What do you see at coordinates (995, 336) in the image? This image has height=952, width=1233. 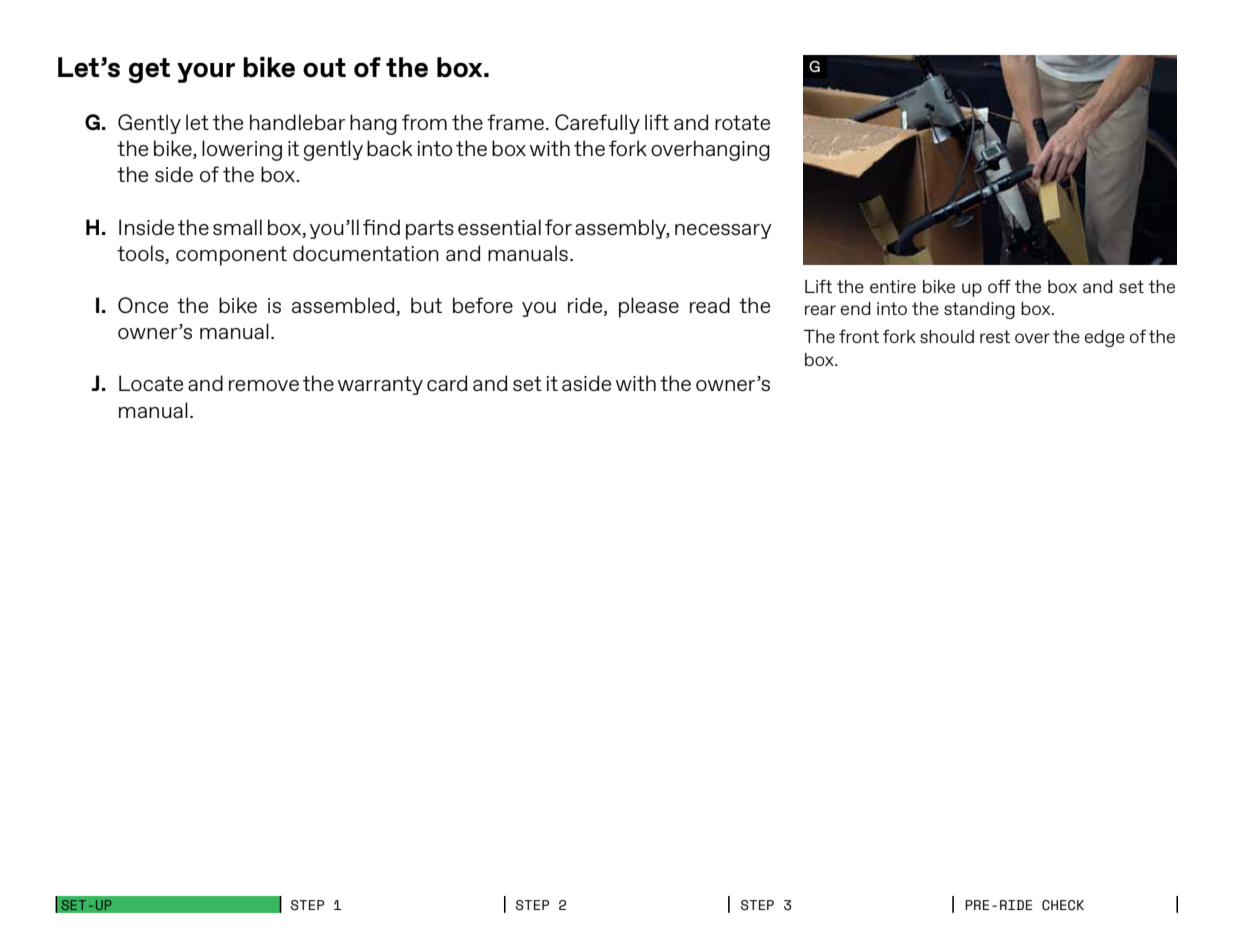 I see `rest` at bounding box center [995, 336].
